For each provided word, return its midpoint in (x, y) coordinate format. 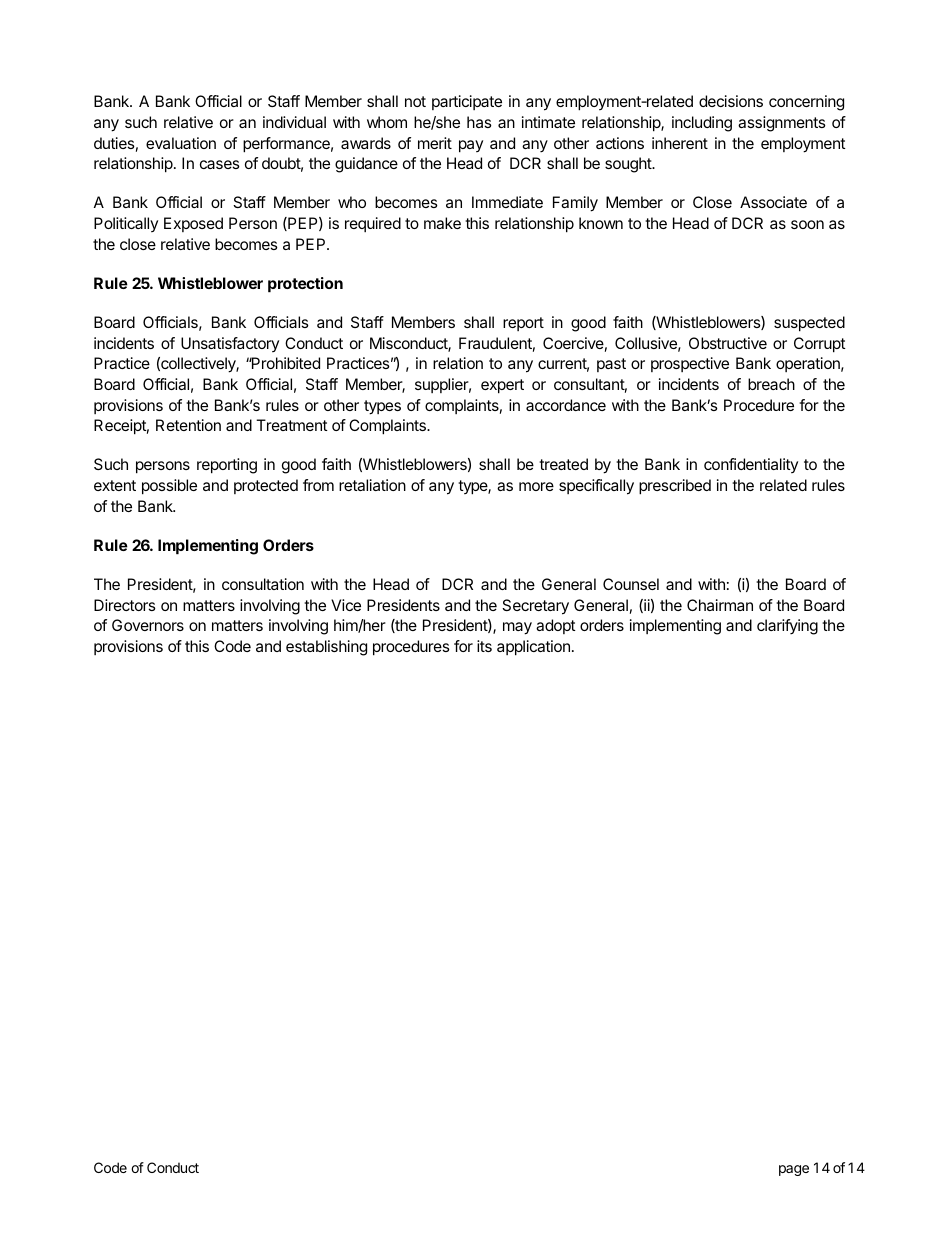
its (484, 646)
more (536, 486)
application (533, 648)
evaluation (181, 143)
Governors (148, 625)
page (794, 1170)
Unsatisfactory (230, 344)
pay (471, 146)
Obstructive (728, 343)
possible (169, 487)
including (702, 124)
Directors (125, 605)
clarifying (787, 627)
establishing (326, 648)
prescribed (675, 487)
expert (502, 386)
